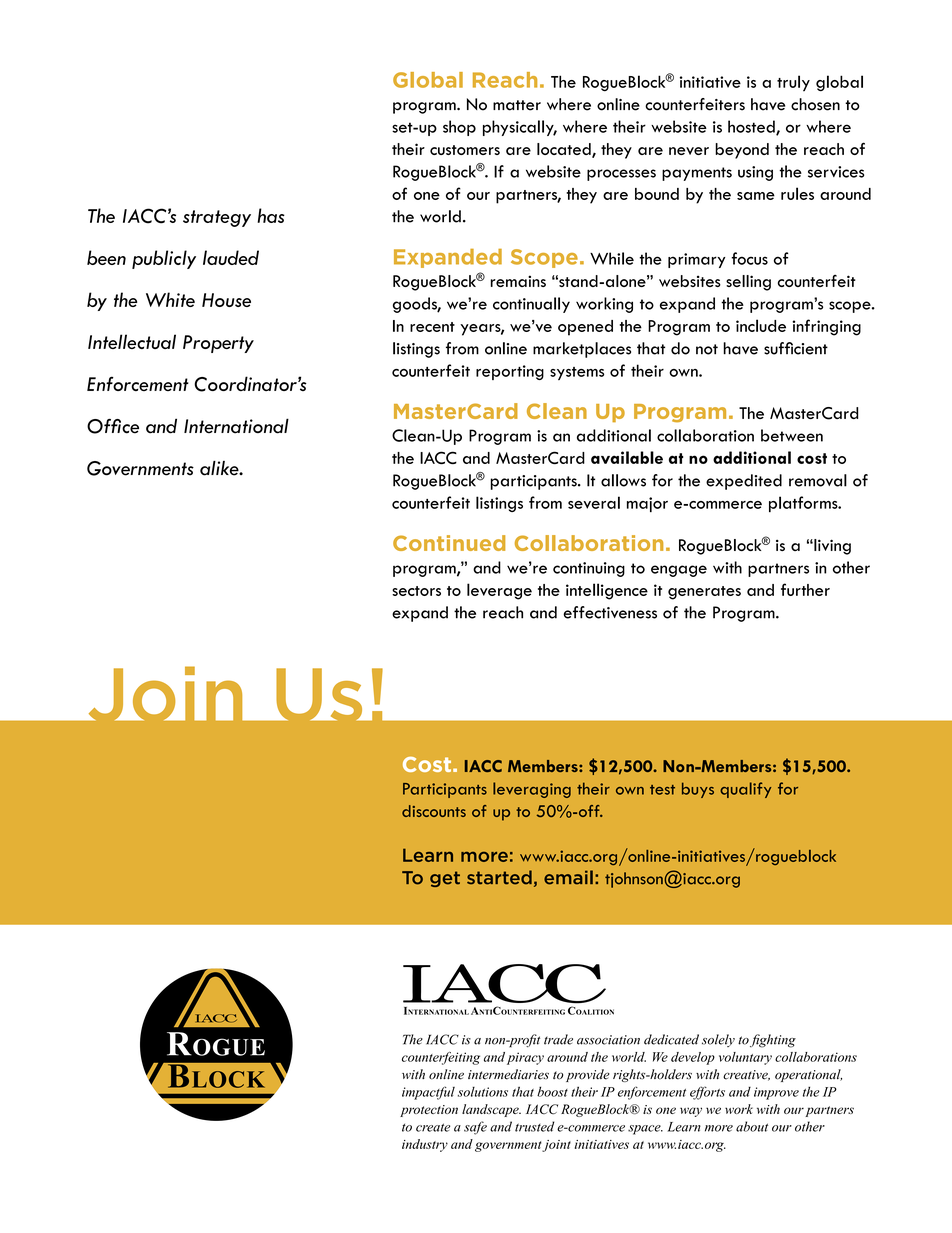 Image resolution: width=952 pixels, height=1233 pixels. Describe the element at coordinates (217, 218) in the screenshot. I see `strategy` at that location.
